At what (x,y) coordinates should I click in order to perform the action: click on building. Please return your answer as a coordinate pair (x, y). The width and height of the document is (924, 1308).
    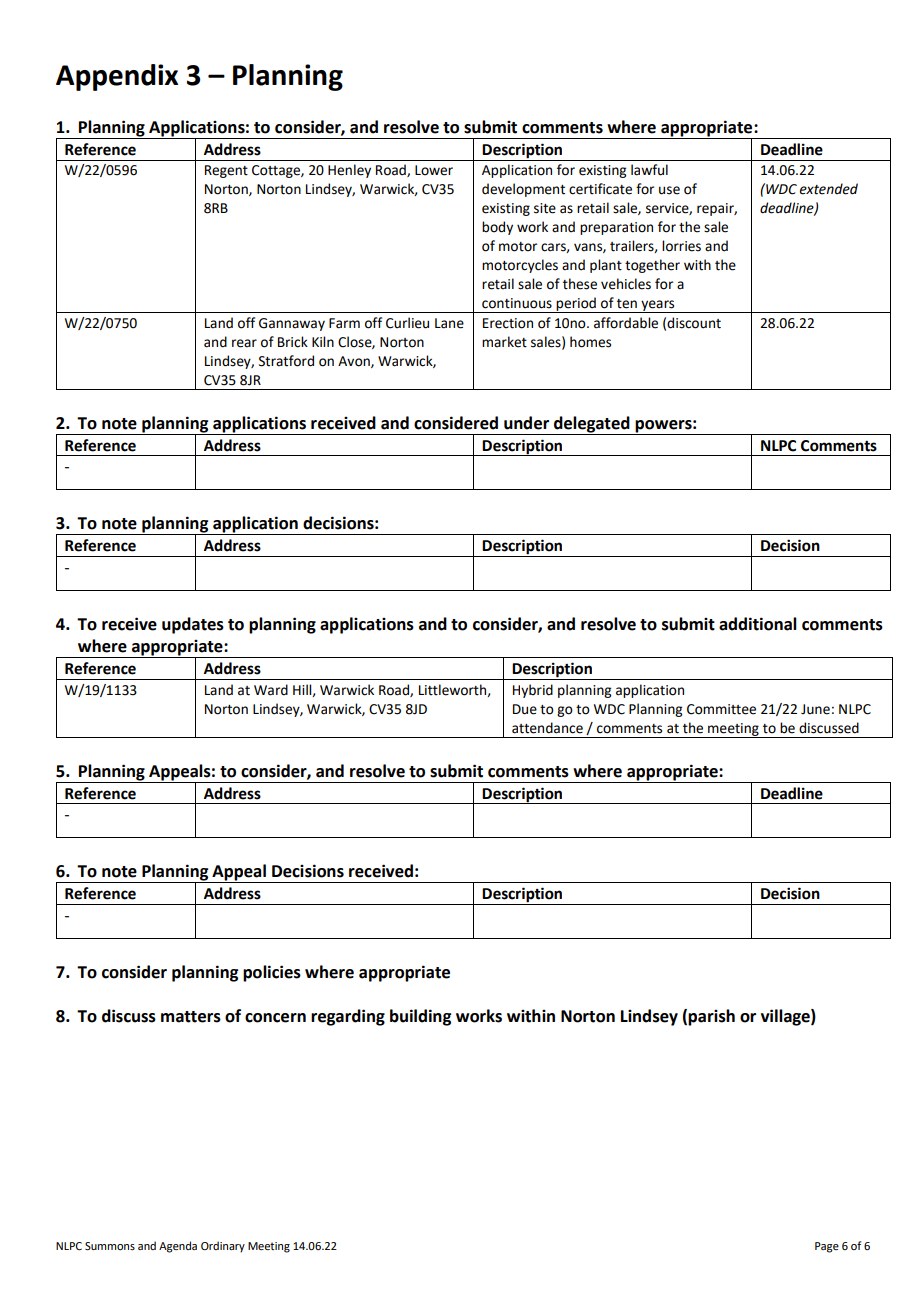
    Looking at the image, I should click on (420, 1017).
